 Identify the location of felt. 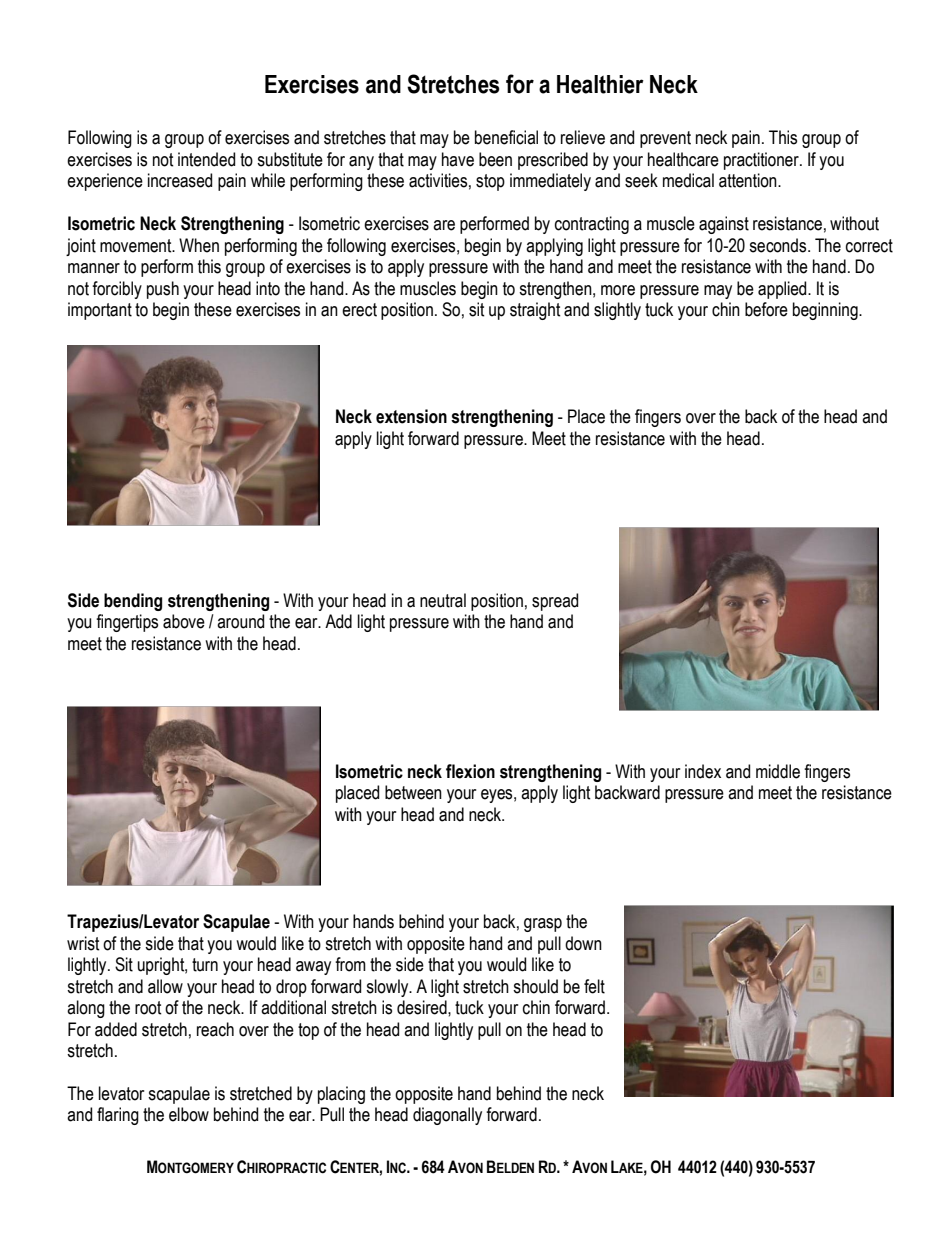
(594, 986).
